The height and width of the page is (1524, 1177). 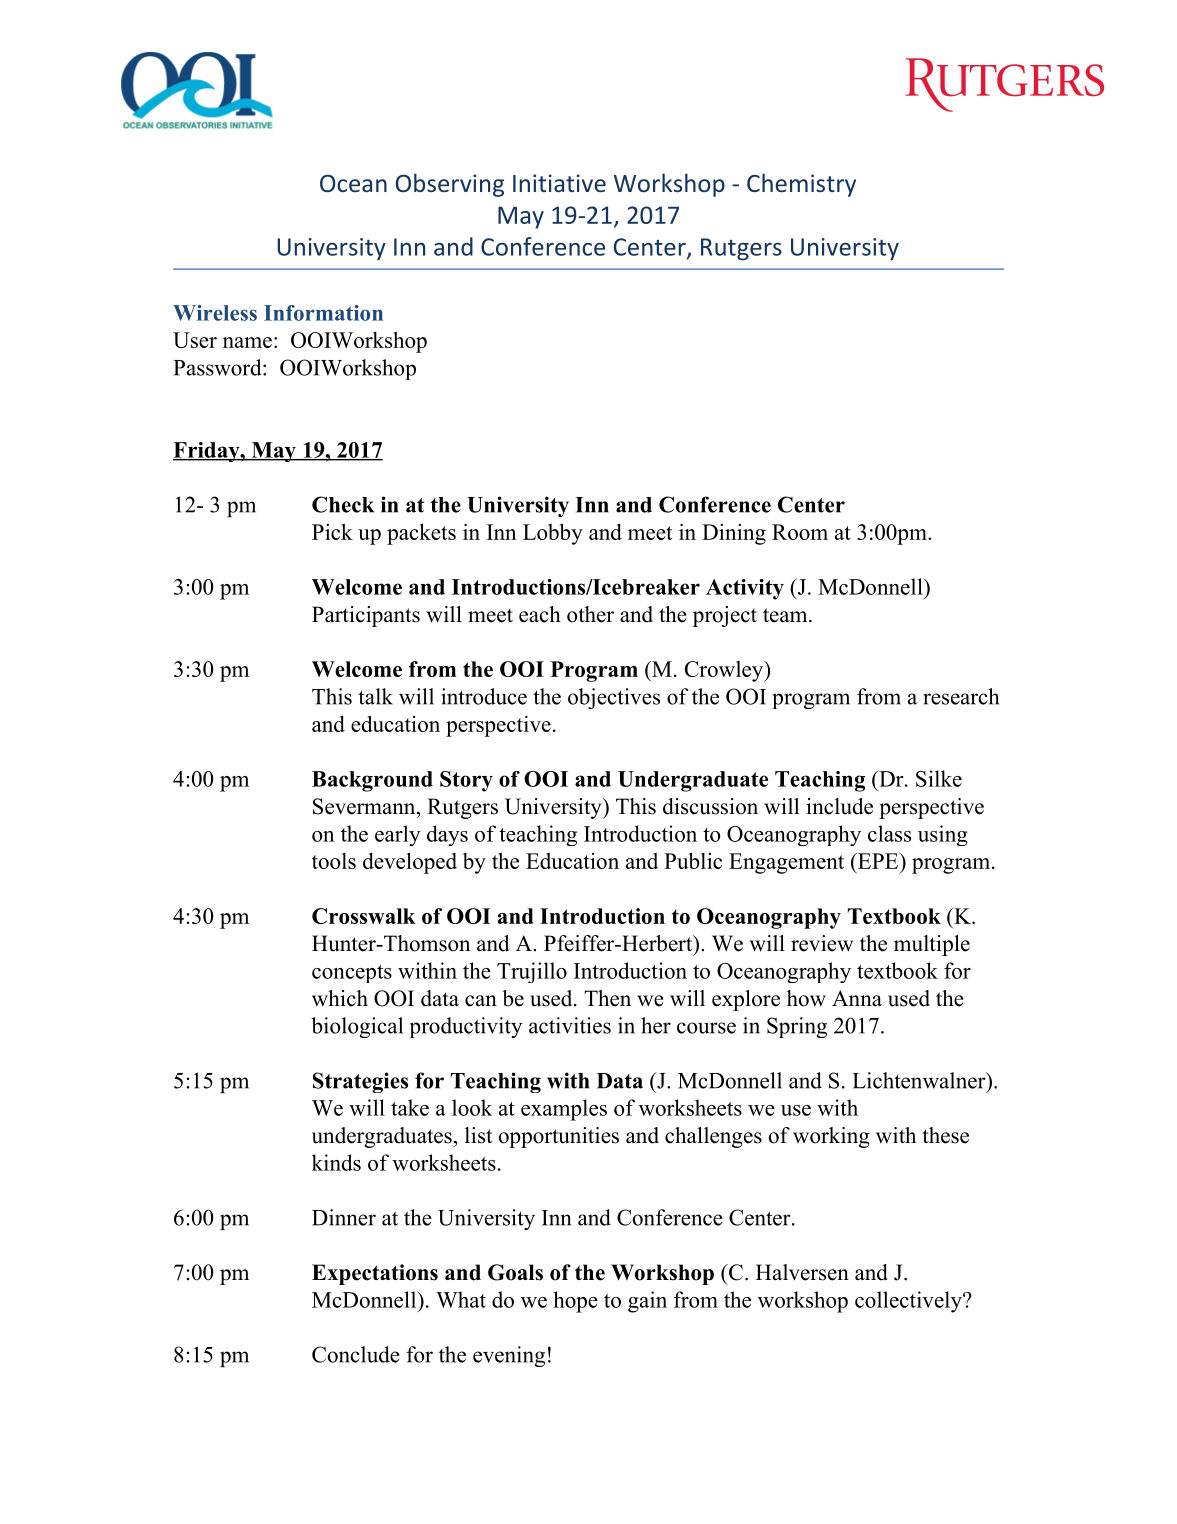 I want to click on objectives, so click(x=614, y=698).
